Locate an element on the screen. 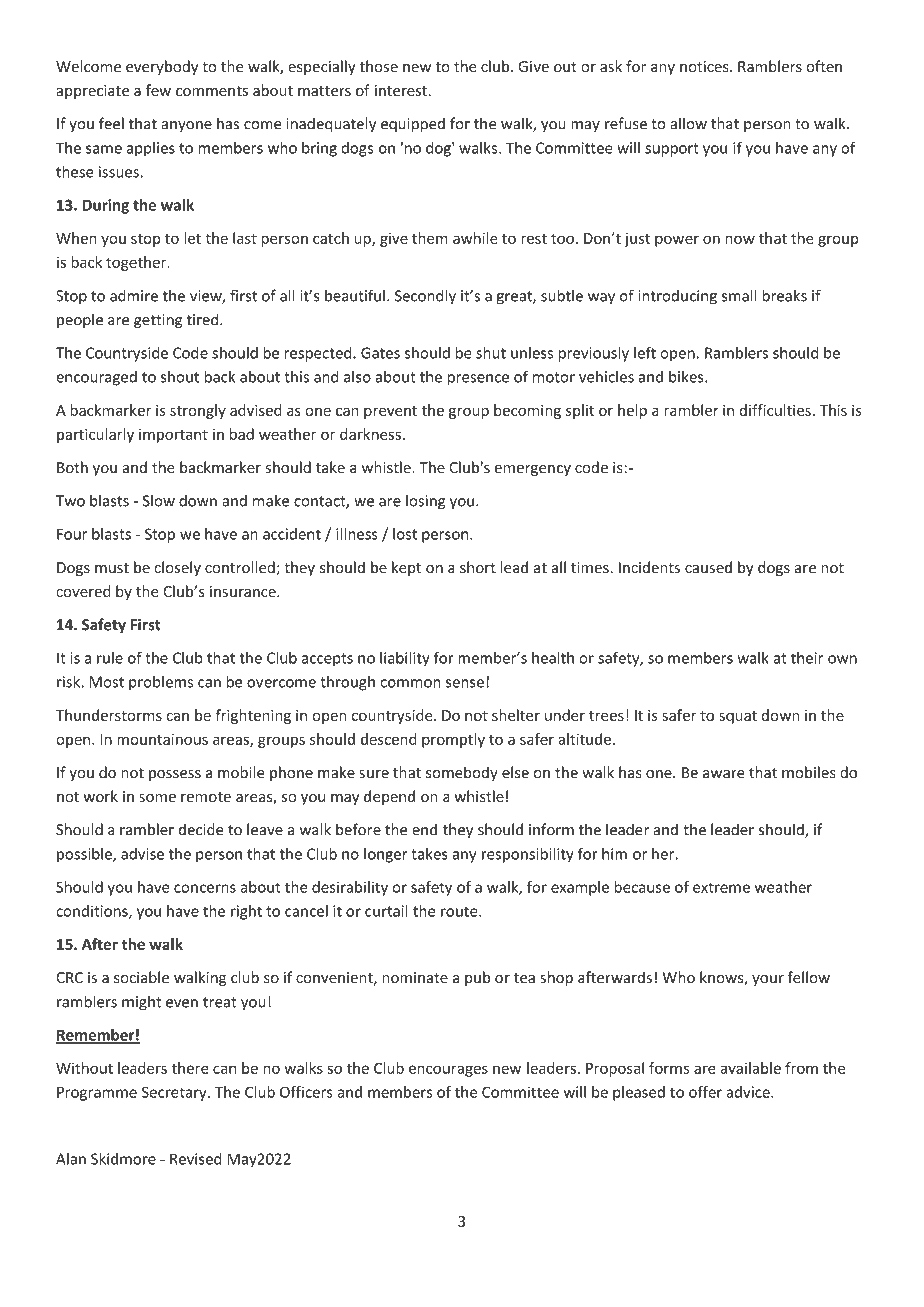 The image size is (924, 1307). Secretary is located at coordinates (175, 1093).
